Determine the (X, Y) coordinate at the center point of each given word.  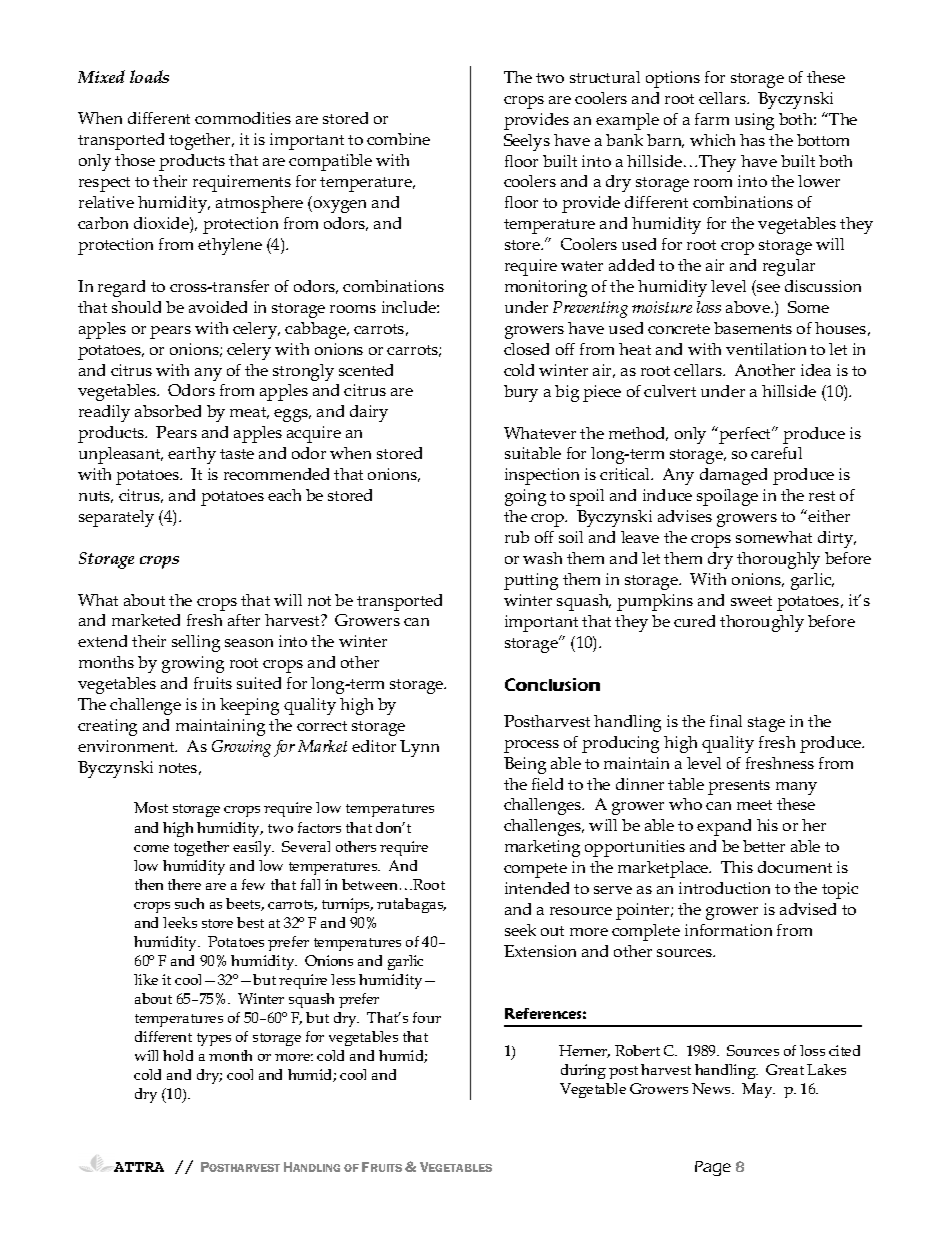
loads (149, 76)
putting (531, 581)
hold (178, 1055)
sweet (751, 601)
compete (535, 870)
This (737, 867)
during (583, 1071)
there (184, 884)
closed (526, 349)
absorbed (168, 411)
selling (196, 643)
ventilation (766, 349)
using (754, 121)
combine (398, 139)
